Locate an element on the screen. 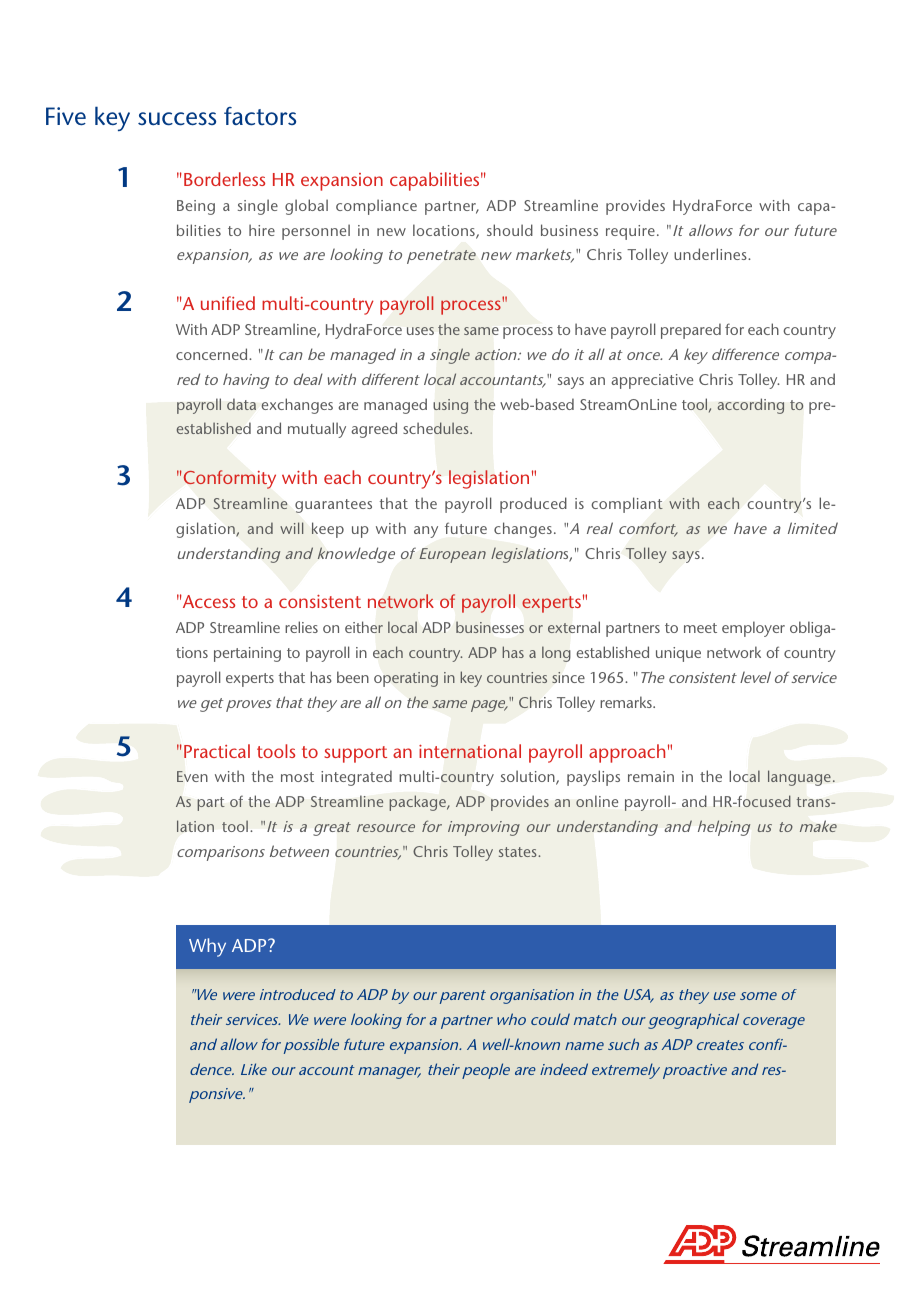  package is located at coordinates (418, 803).
